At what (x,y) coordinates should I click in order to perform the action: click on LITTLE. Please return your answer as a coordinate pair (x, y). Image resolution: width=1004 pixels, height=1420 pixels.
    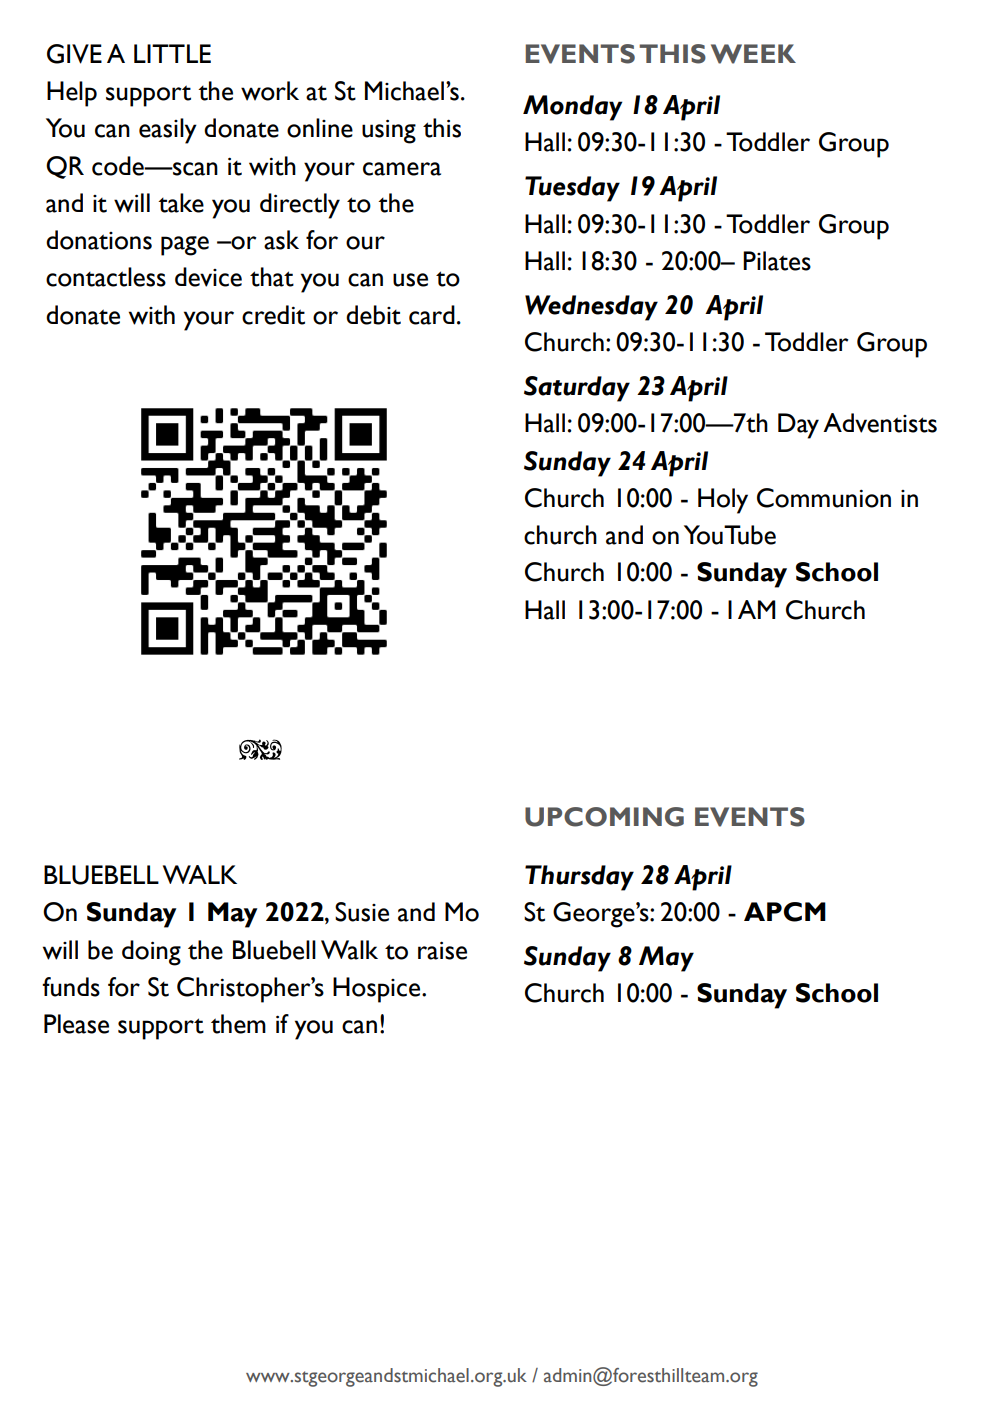
    Looking at the image, I should click on (172, 53).
